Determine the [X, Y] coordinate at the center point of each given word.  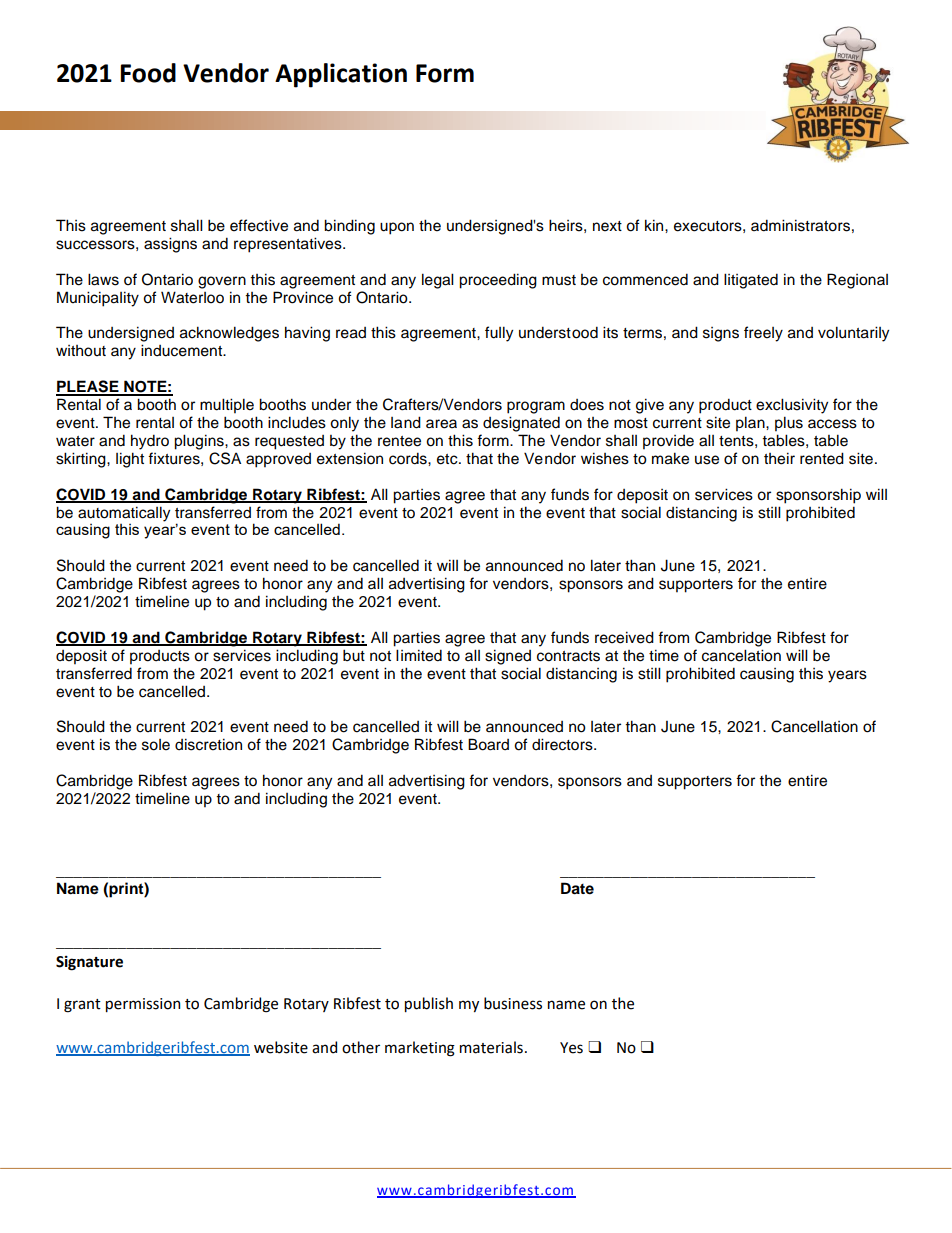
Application [341, 75]
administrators [800, 225]
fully [499, 334]
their [779, 458]
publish [429, 1004]
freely [763, 334]
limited [419, 655]
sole [156, 745]
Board [488, 744]
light [130, 460]
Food [148, 73]
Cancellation [814, 726]
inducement [183, 350]
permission [143, 1005]
